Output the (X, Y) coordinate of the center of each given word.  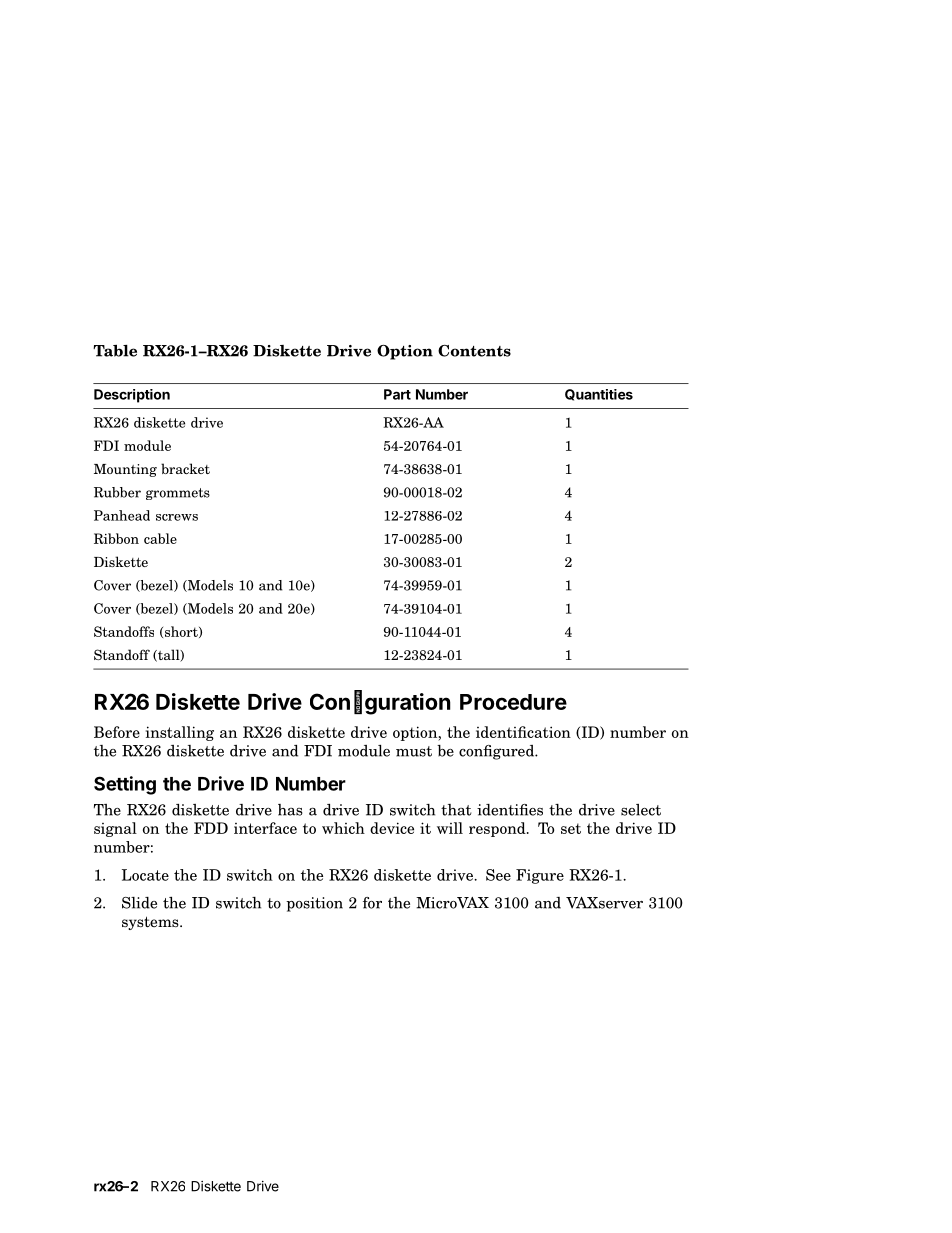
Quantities (599, 395)
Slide (139, 903)
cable (160, 538)
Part (397, 394)
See (498, 875)
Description (132, 396)
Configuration (380, 703)
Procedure (513, 702)
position (314, 904)
